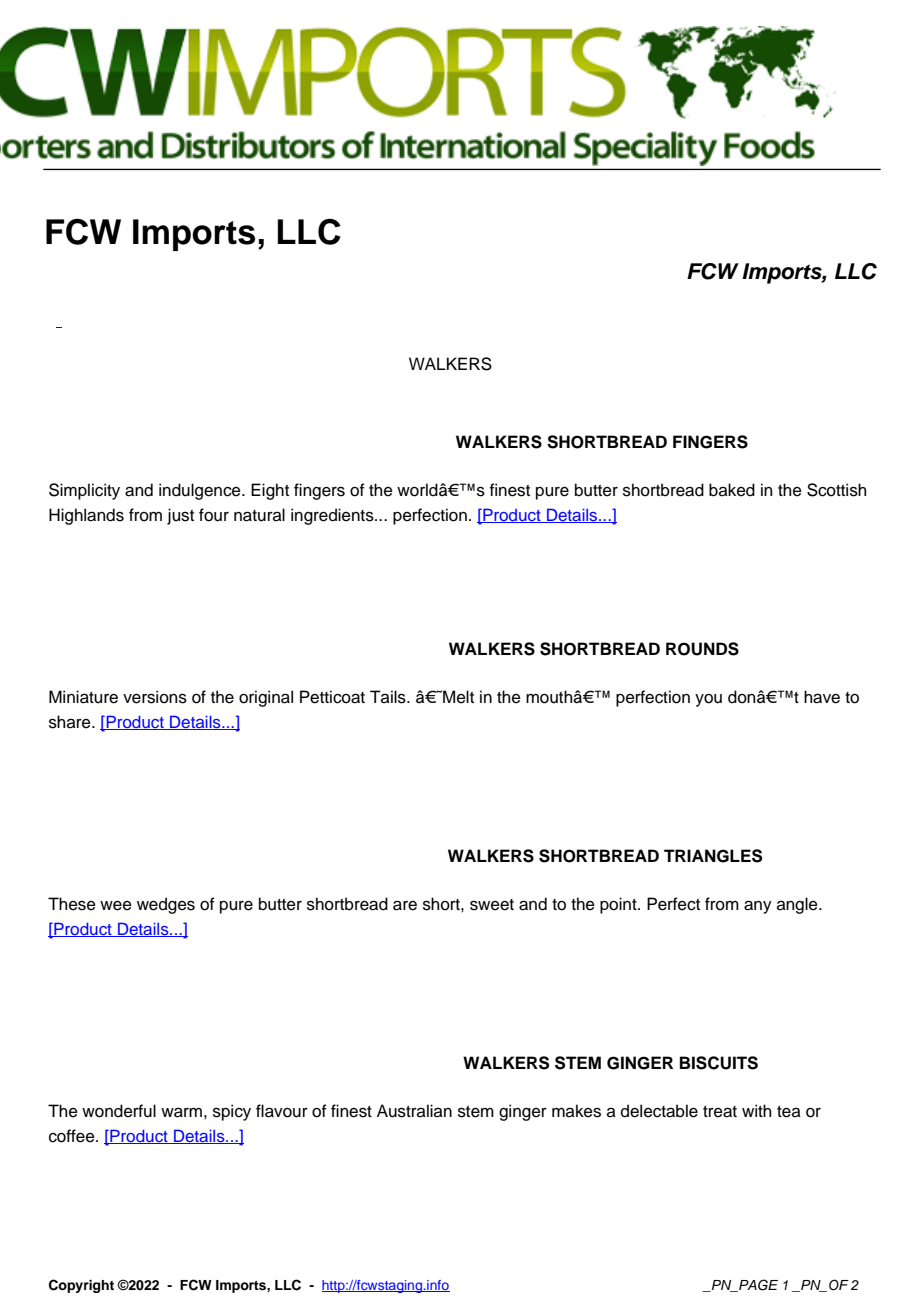  I want to click on Copyright, so click(81, 1286).
